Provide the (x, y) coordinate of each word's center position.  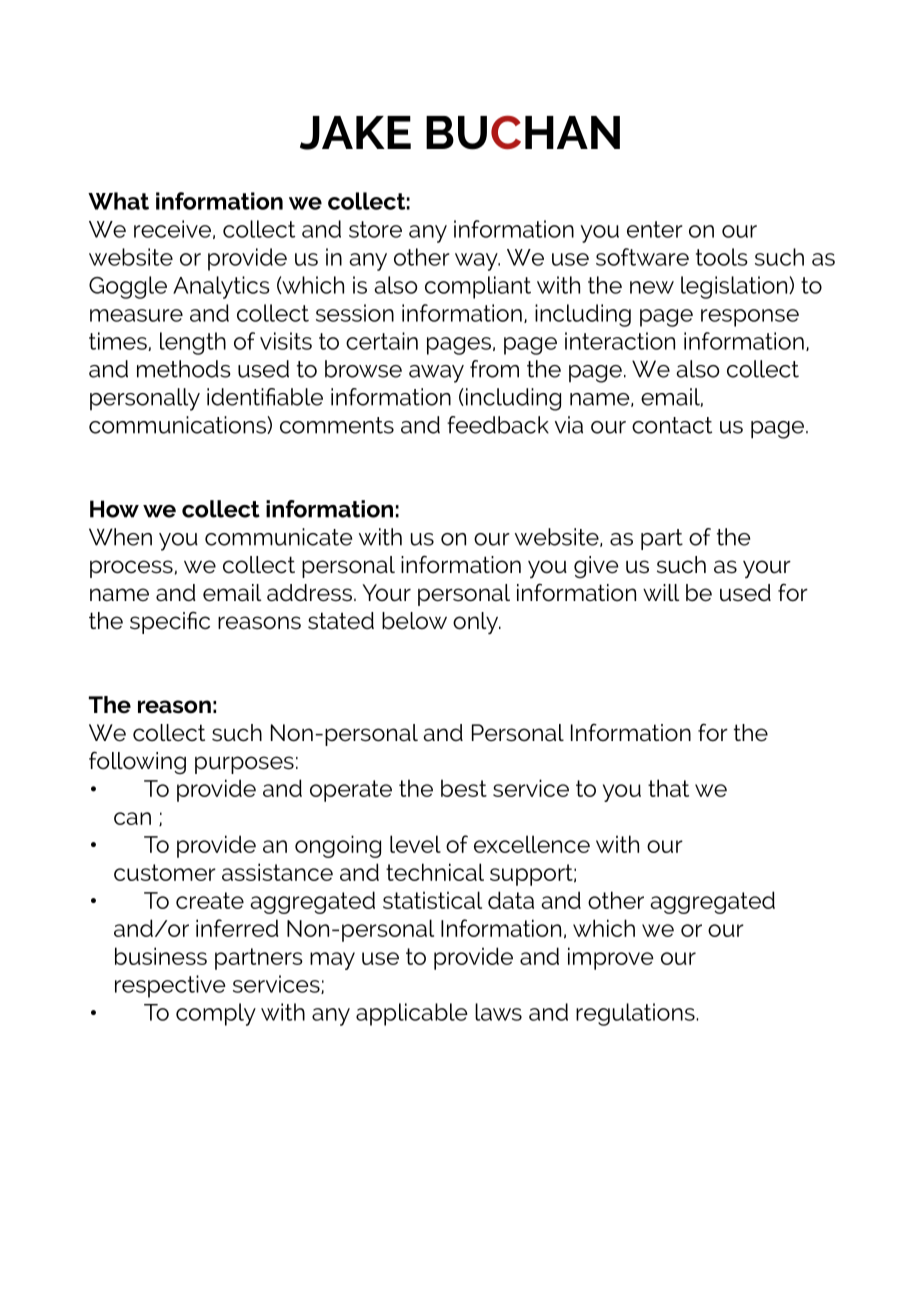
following (137, 762)
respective (170, 986)
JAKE (355, 133)
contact (672, 425)
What (118, 201)
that (668, 788)
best (464, 788)
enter (655, 229)
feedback (498, 425)
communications (178, 425)
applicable (412, 1014)
